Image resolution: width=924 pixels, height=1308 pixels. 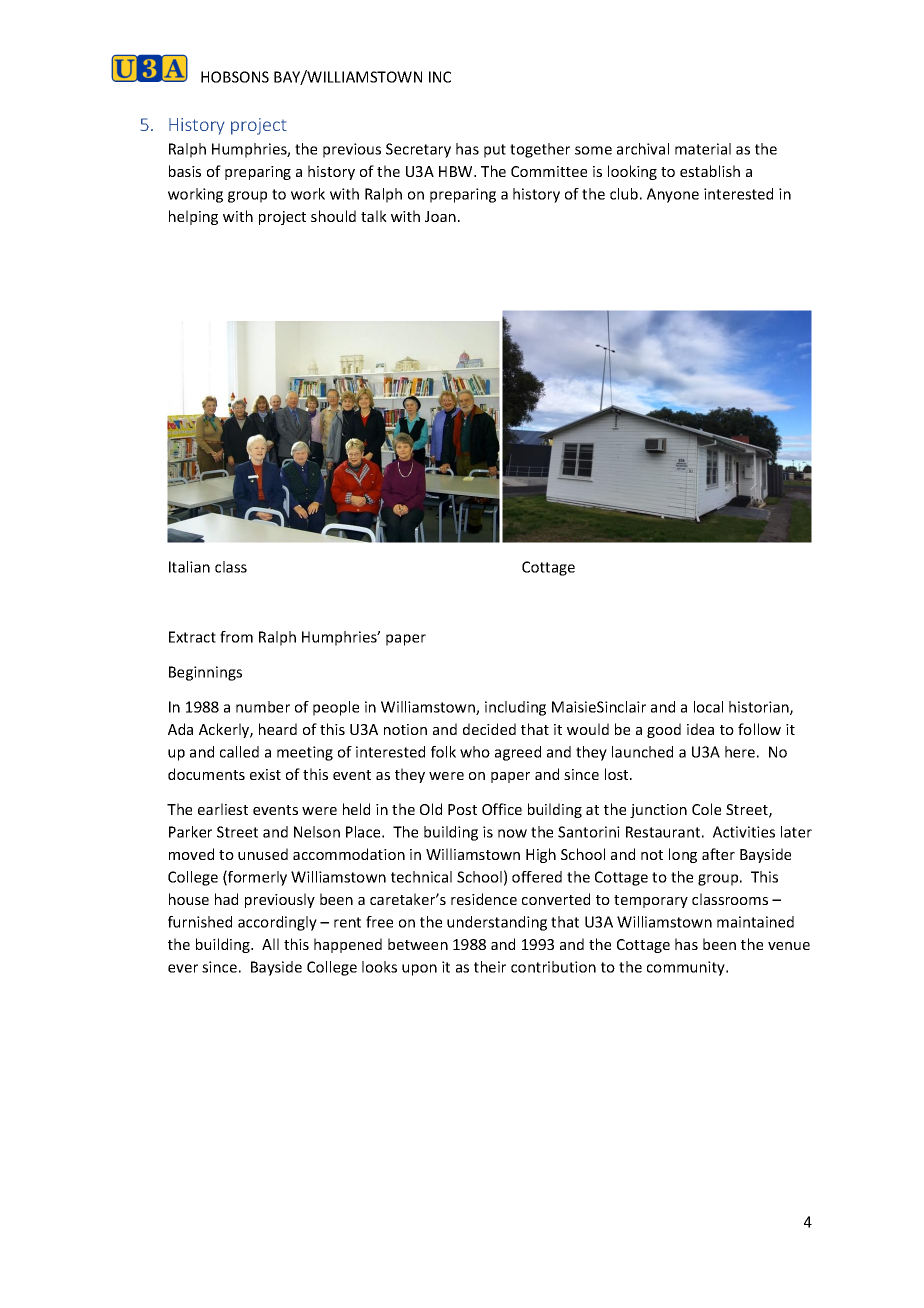 I want to click on their, so click(x=490, y=967).
